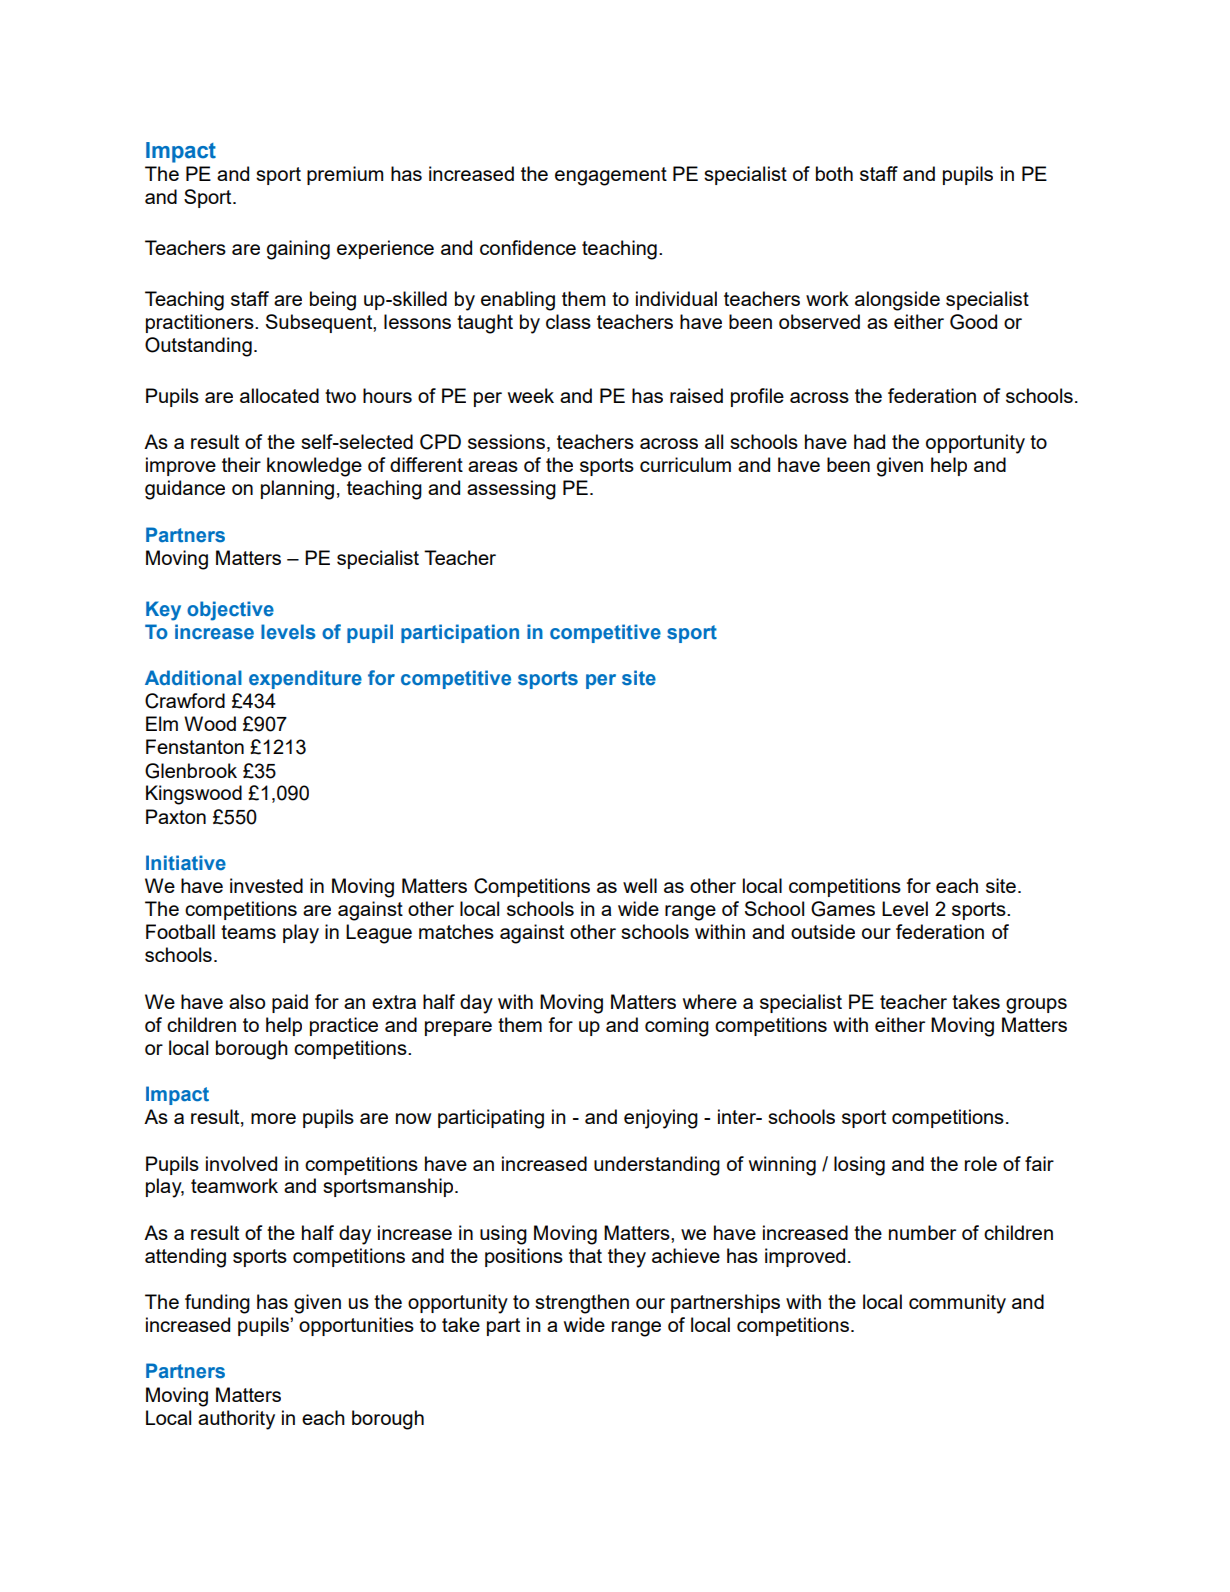 The width and height of the screenshot is (1230, 1592). I want to click on role, so click(981, 1163).
